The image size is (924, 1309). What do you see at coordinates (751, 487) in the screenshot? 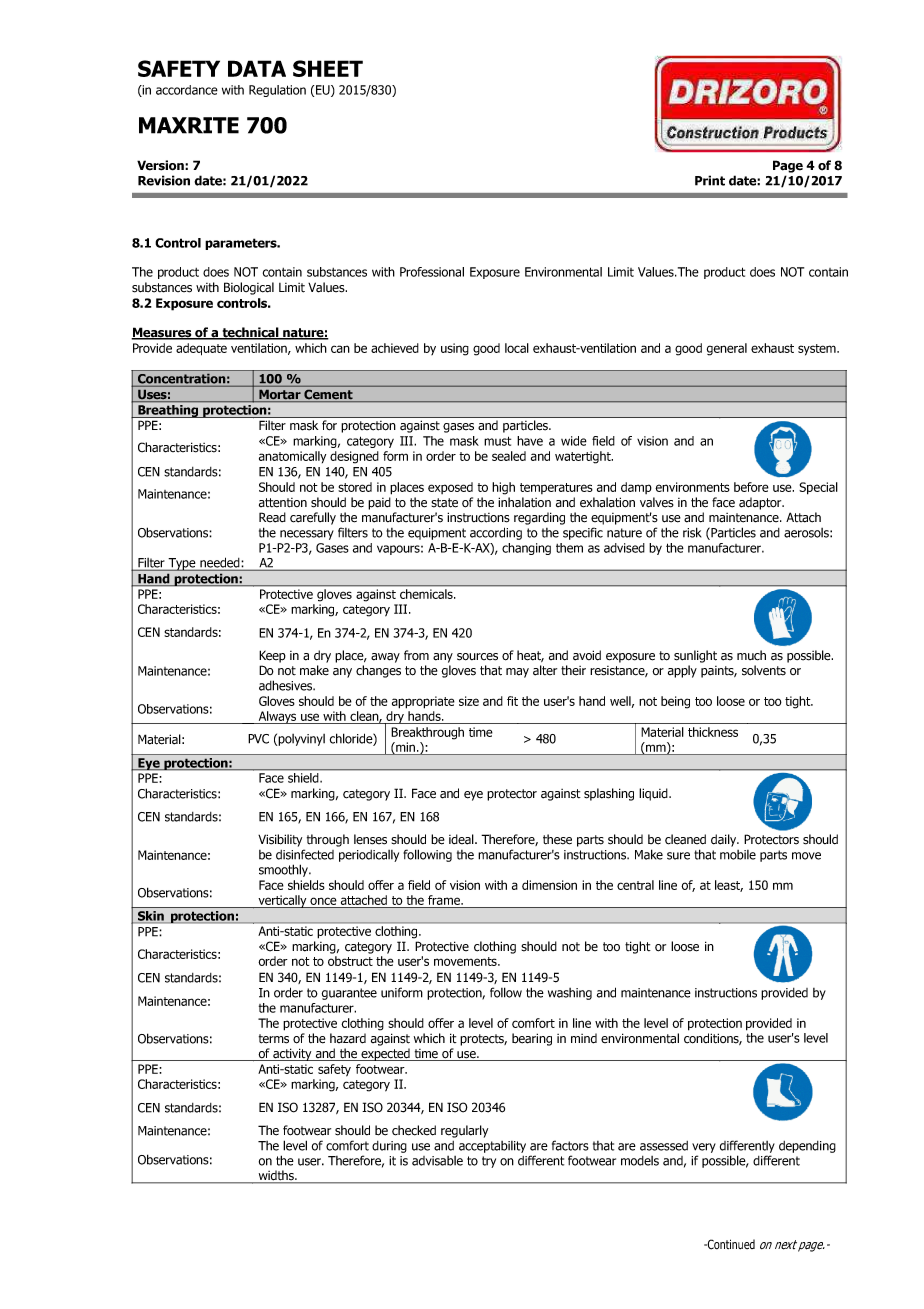
I see `before` at bounding box center [751, 487].
